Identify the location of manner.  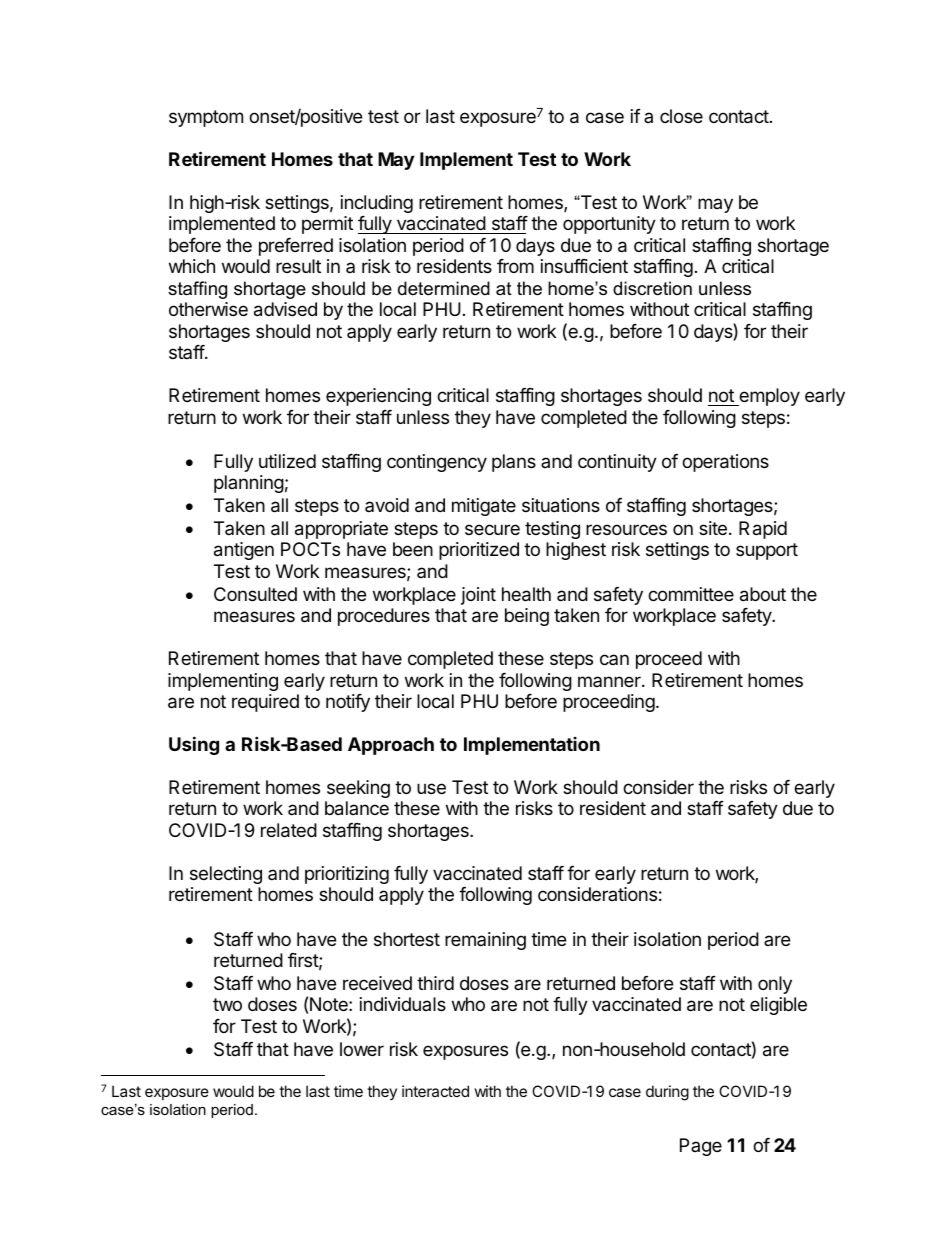
(610, 681).
